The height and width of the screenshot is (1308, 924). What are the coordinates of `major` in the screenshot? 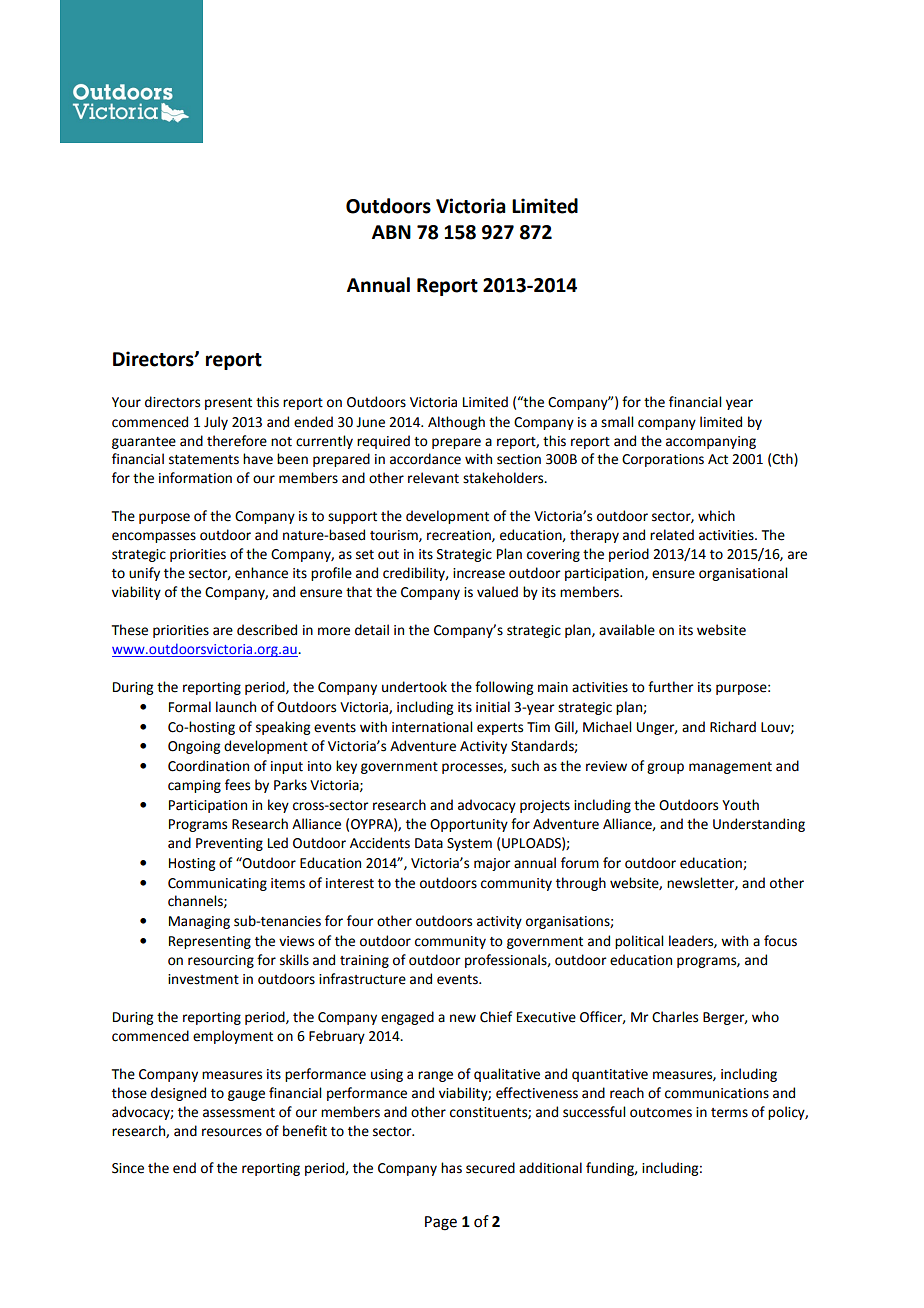 It's located at (492, 864).
